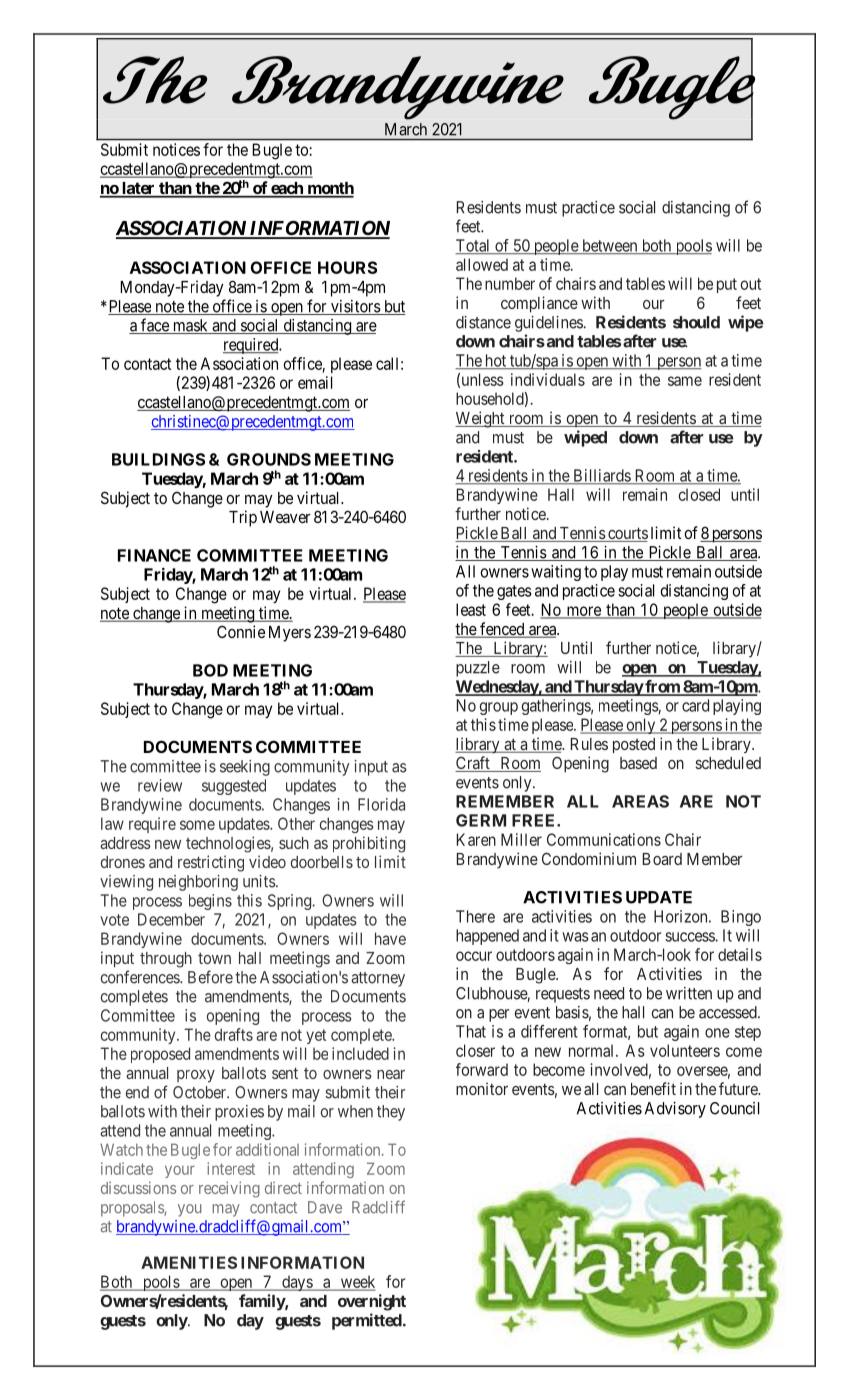 Image resolution: width=849 pixels, height=1400 pixels. Describe the element at coordinates (610, 246) in the screenshot. I see `between` at that location.
